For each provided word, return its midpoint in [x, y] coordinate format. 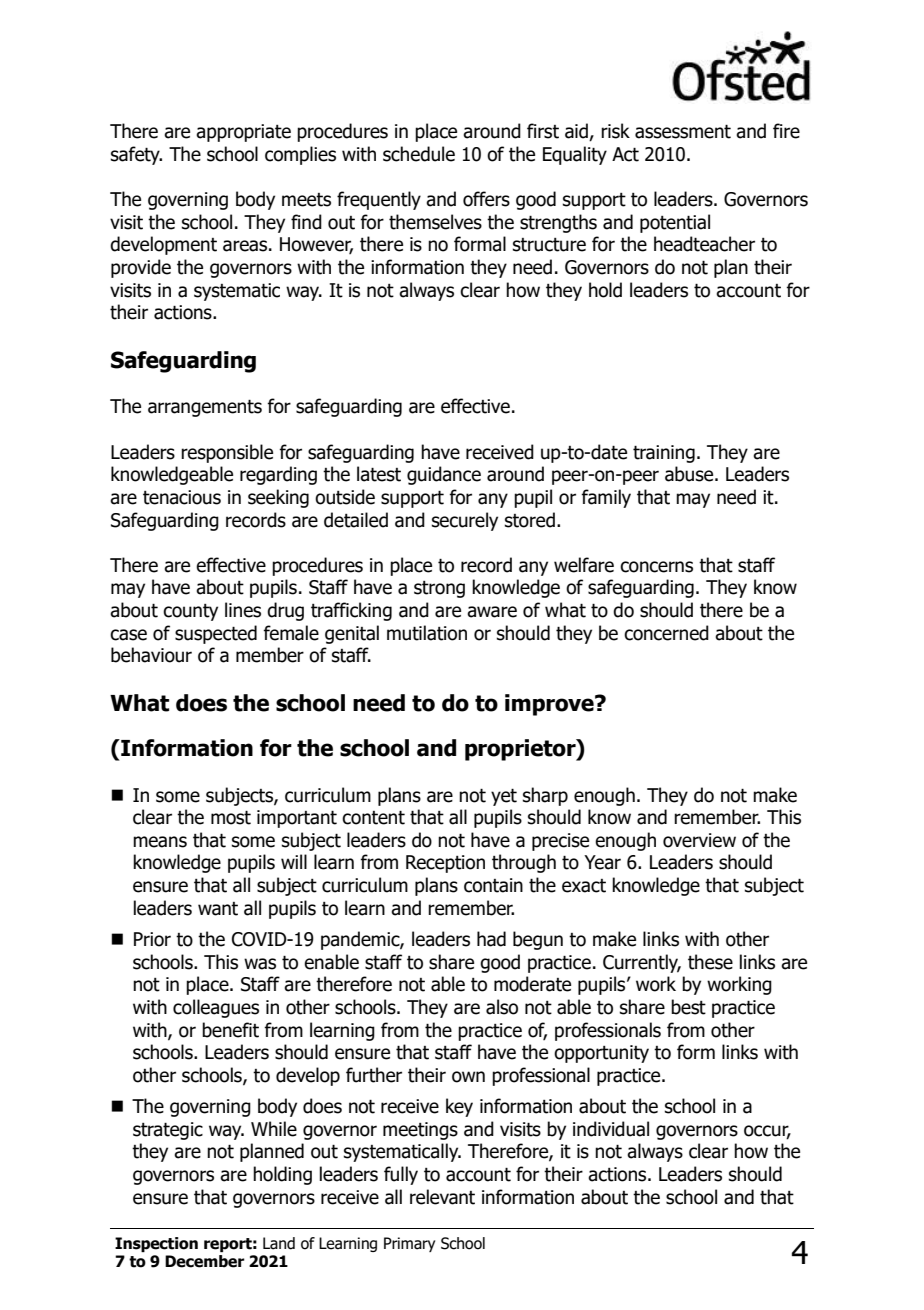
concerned [666, 633]
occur [767, 1132]
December [205, 1261]
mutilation [427, 633]
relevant [442, 1197]
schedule [419, 154]
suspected [216, 634]
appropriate [243, 133]
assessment [683, 131]
